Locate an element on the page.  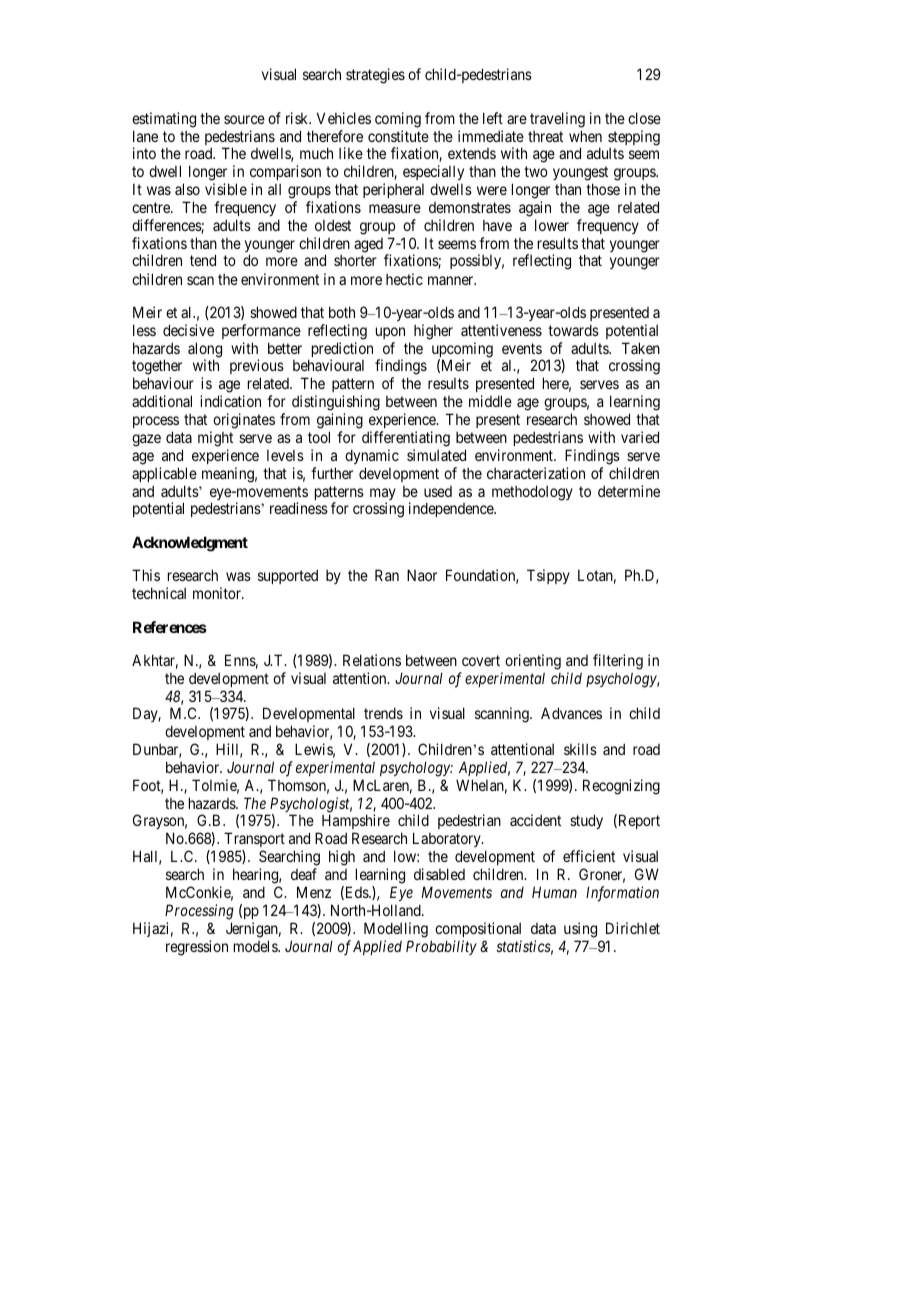
regression is located at coordinates (197, 948).
